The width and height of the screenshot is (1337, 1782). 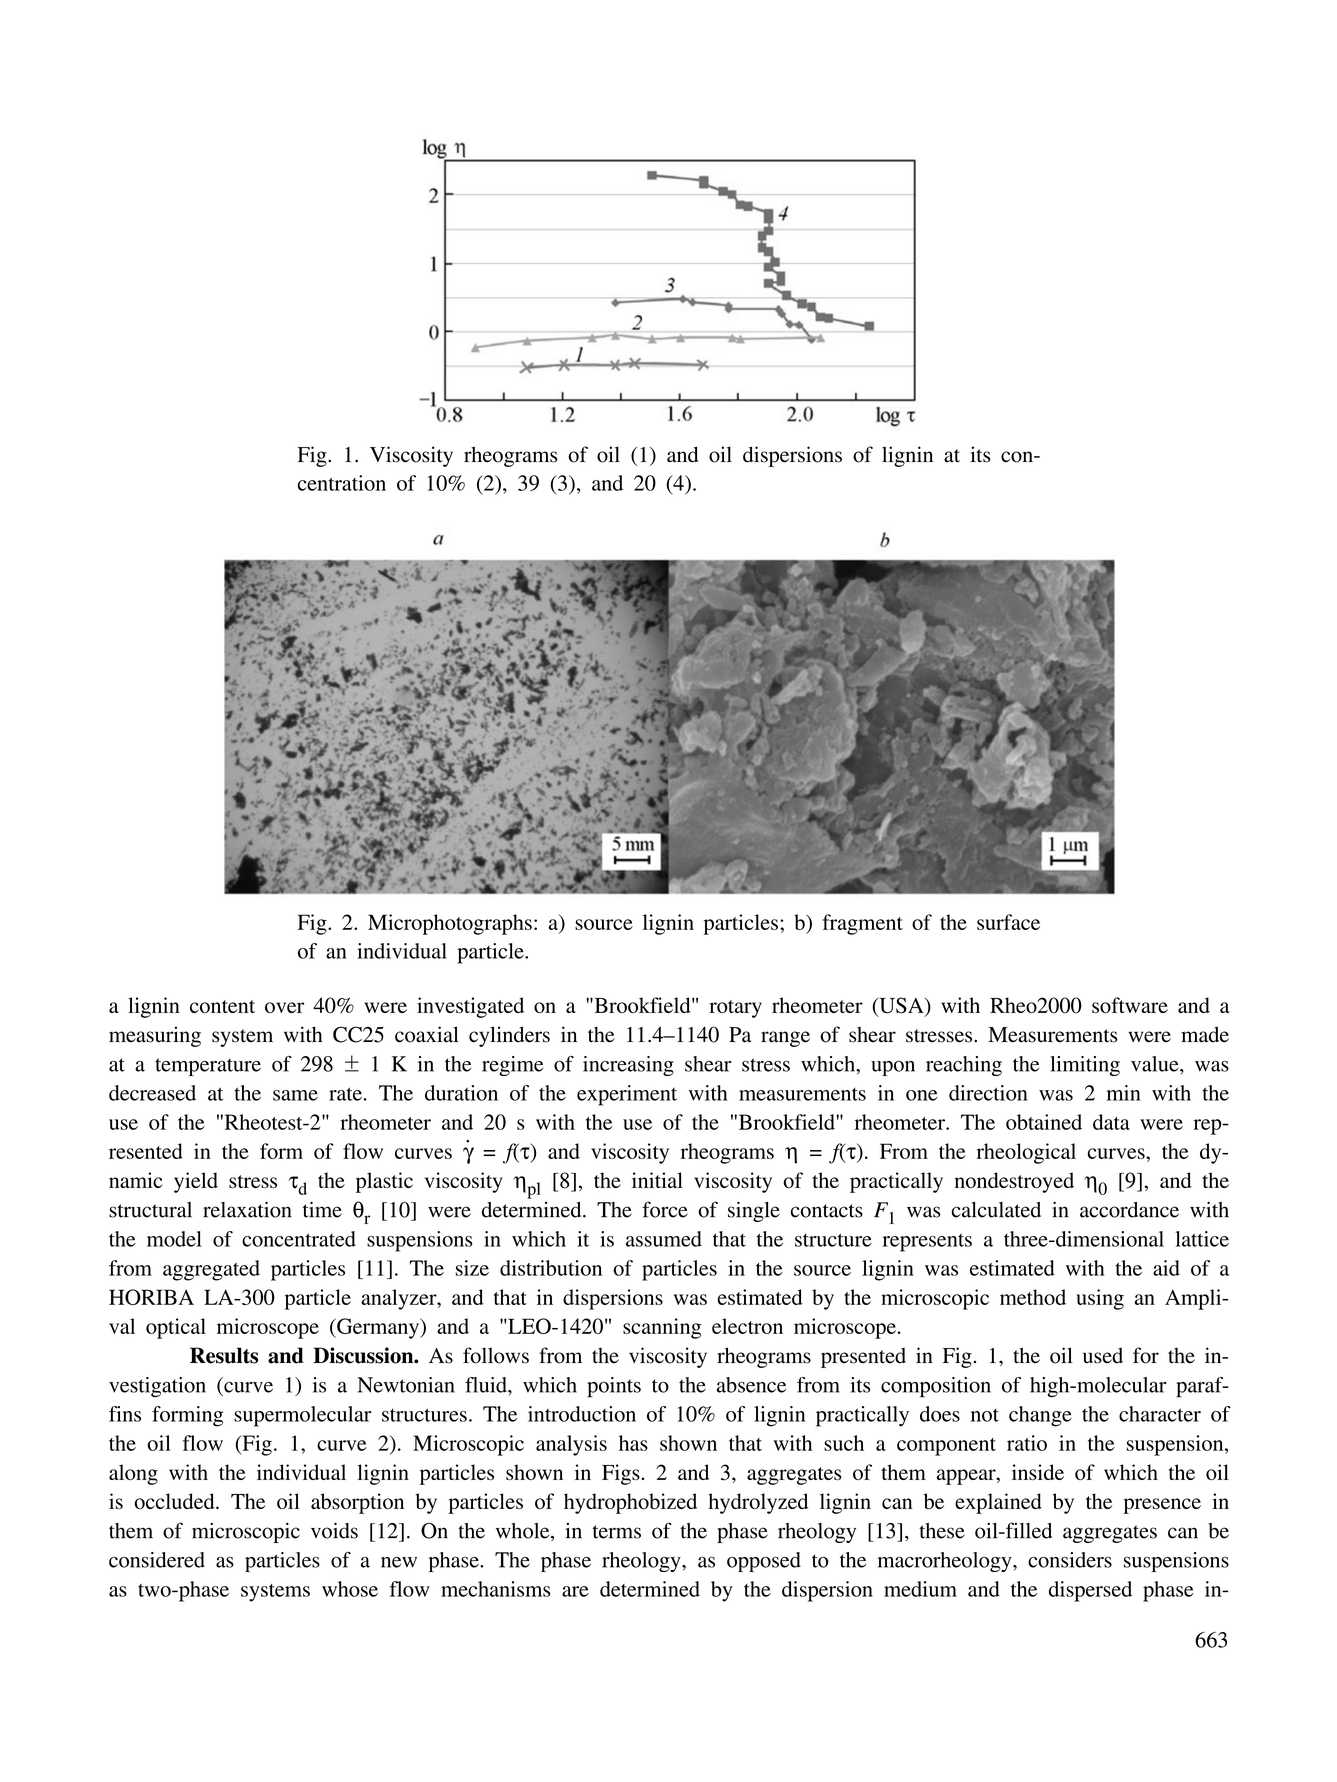 I want to click on change, so click(x=1040, y=1416).
